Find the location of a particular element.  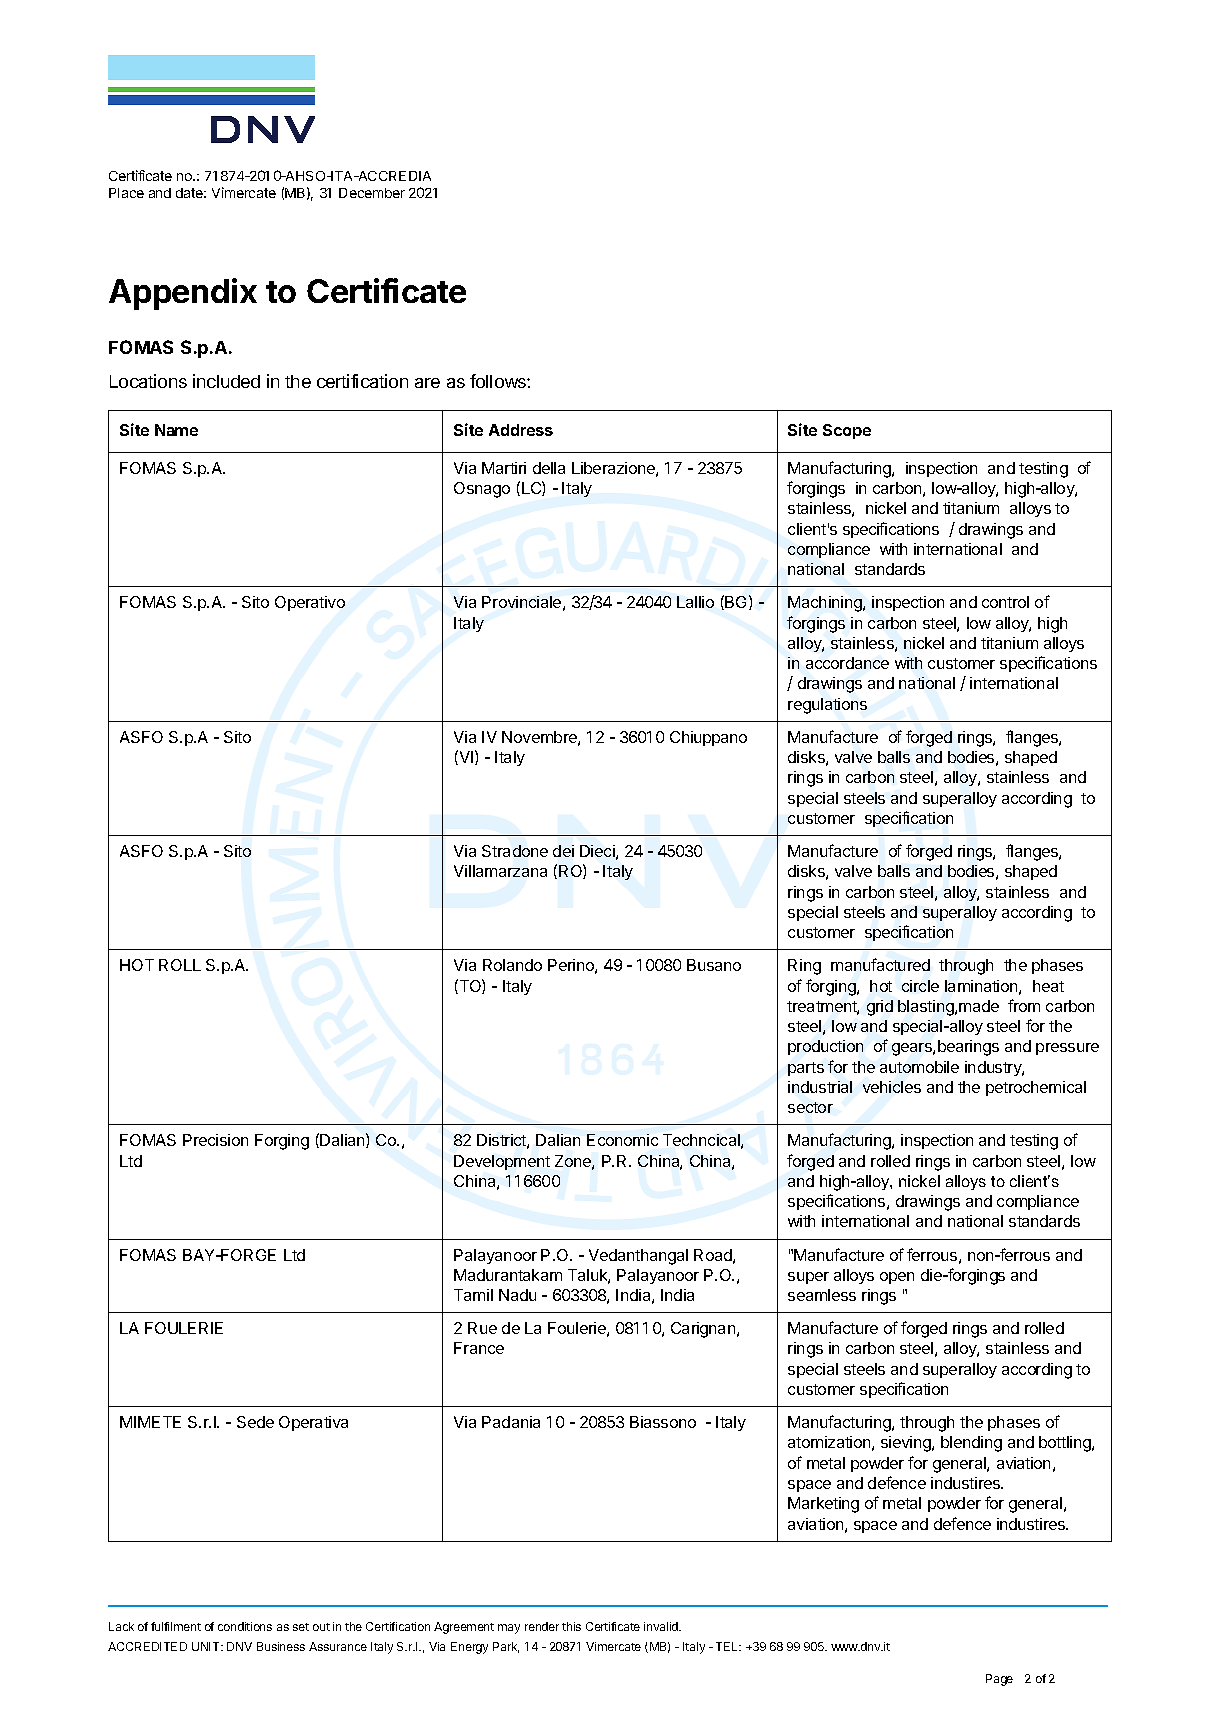

conditions is located at coordinates (245, 1626).
